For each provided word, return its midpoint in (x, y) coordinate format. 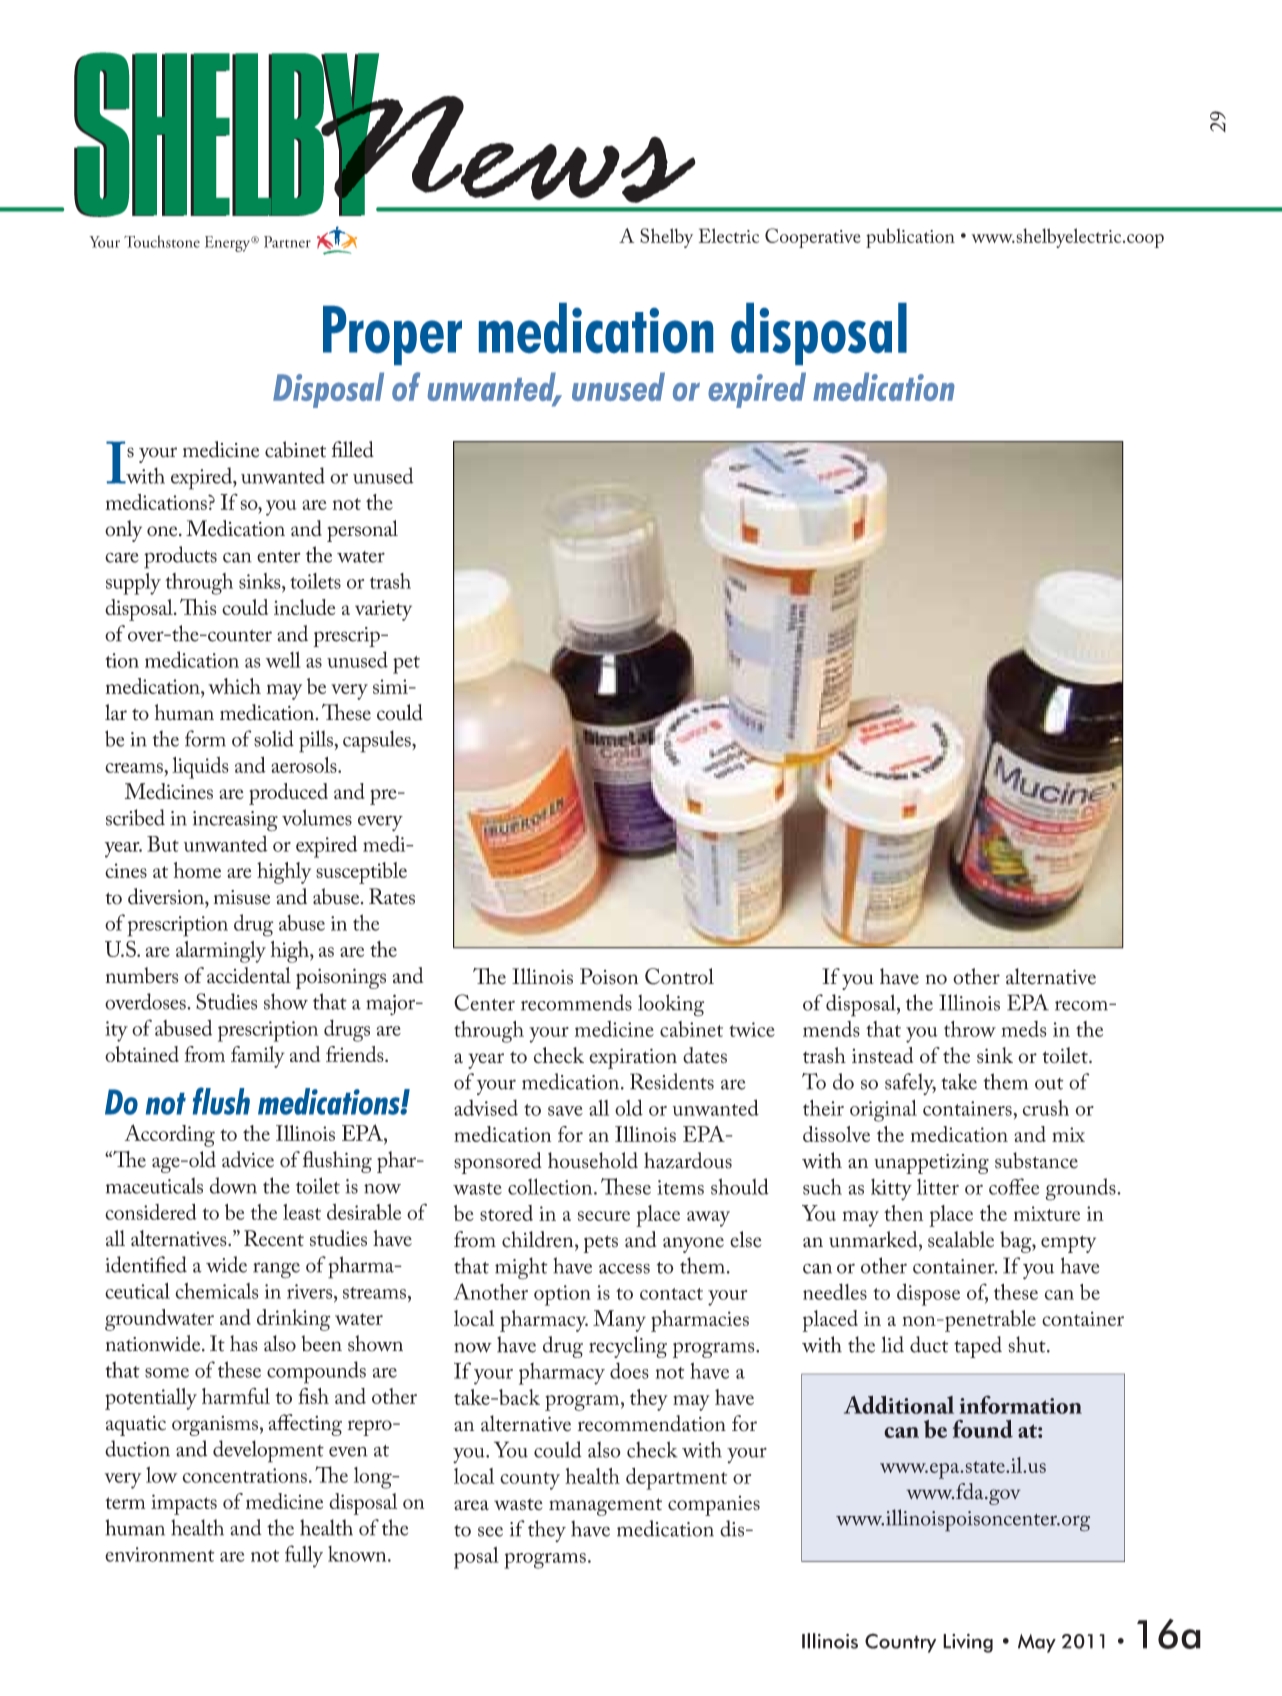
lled (358, 449)
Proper (392, 335)
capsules (378, 741)
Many (619, 1321)
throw (970, 1029)
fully (304, 1556)
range (276, 1270)
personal (362, 531)
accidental (249, 975)
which (234, 686)
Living (968, 1643)
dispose (928, 1294)
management (605, 1507)
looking (671, 1005)
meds (1023, 1029)
